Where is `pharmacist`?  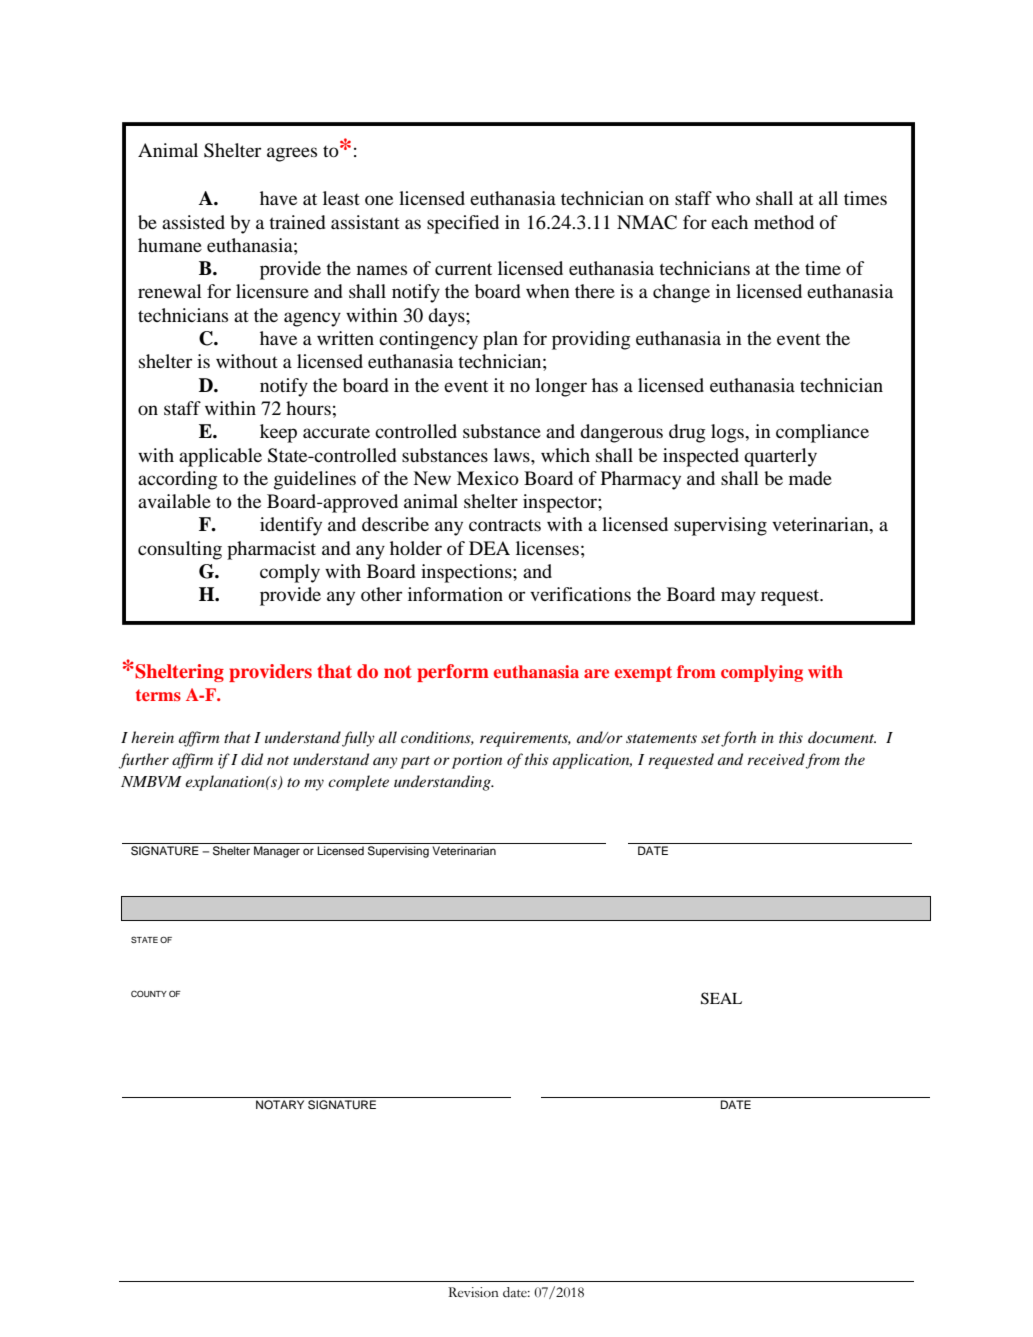
pharmacist is located at coordinates (271, 550).
